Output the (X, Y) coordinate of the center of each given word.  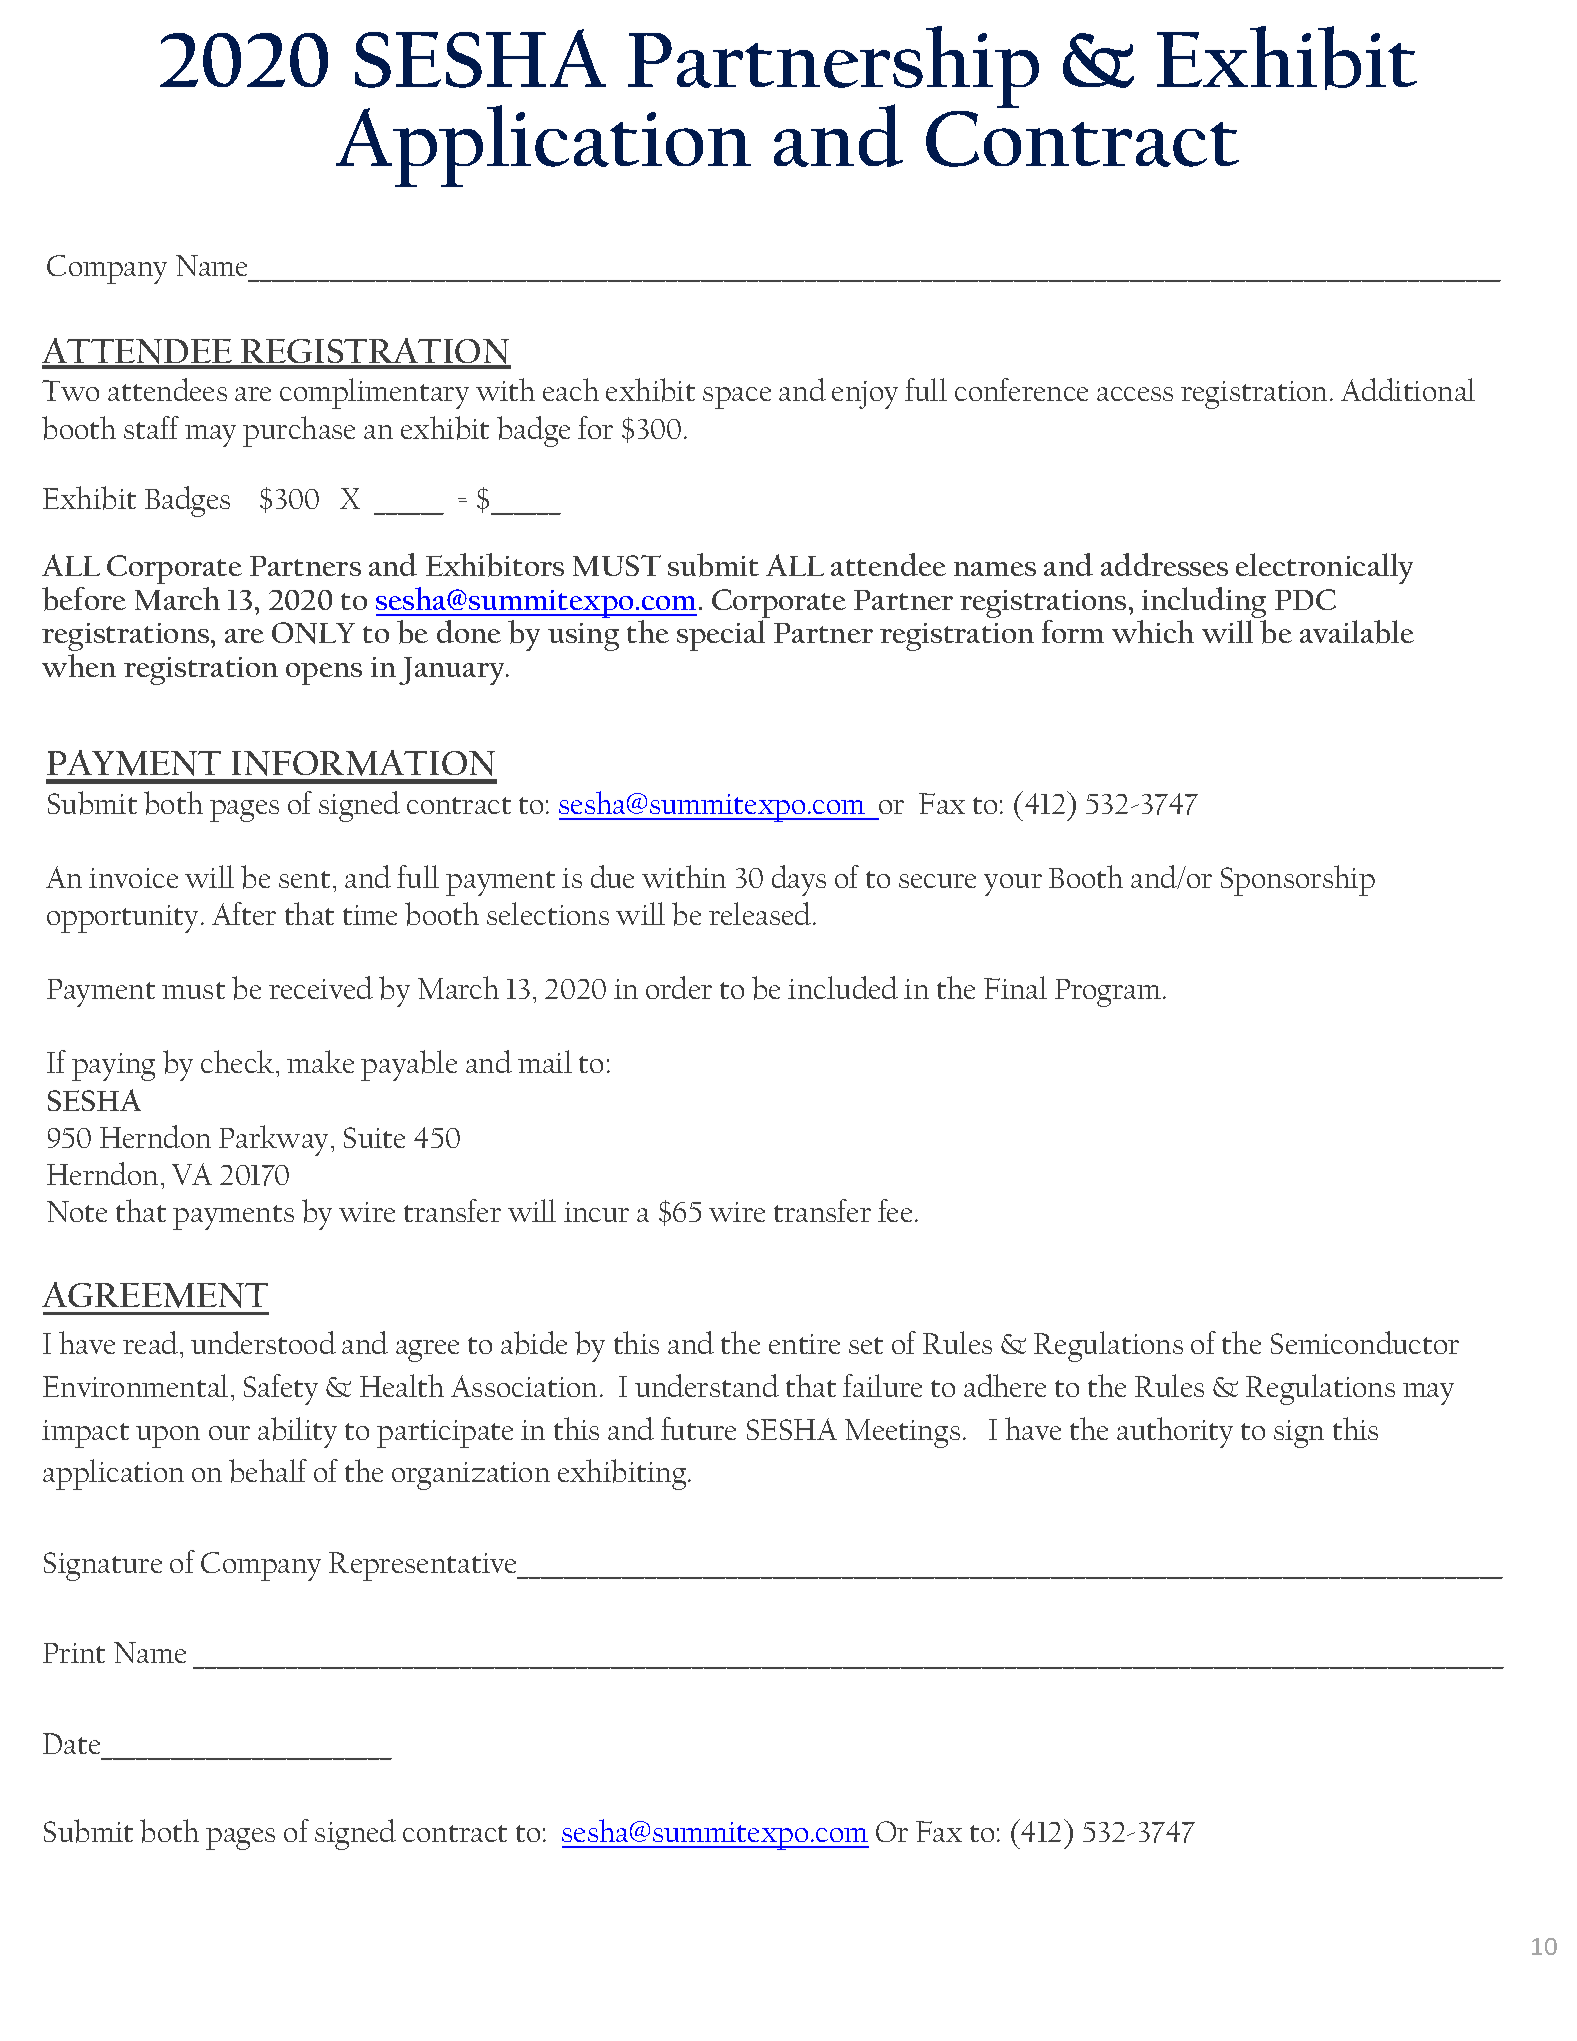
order (679, 987)
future (698, 1428)
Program (1109, 993)
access (1135, 394)
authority (1175, 1432)
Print (74, 1653)
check (239, 1061)
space (737, 398)
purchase (299, 431)
